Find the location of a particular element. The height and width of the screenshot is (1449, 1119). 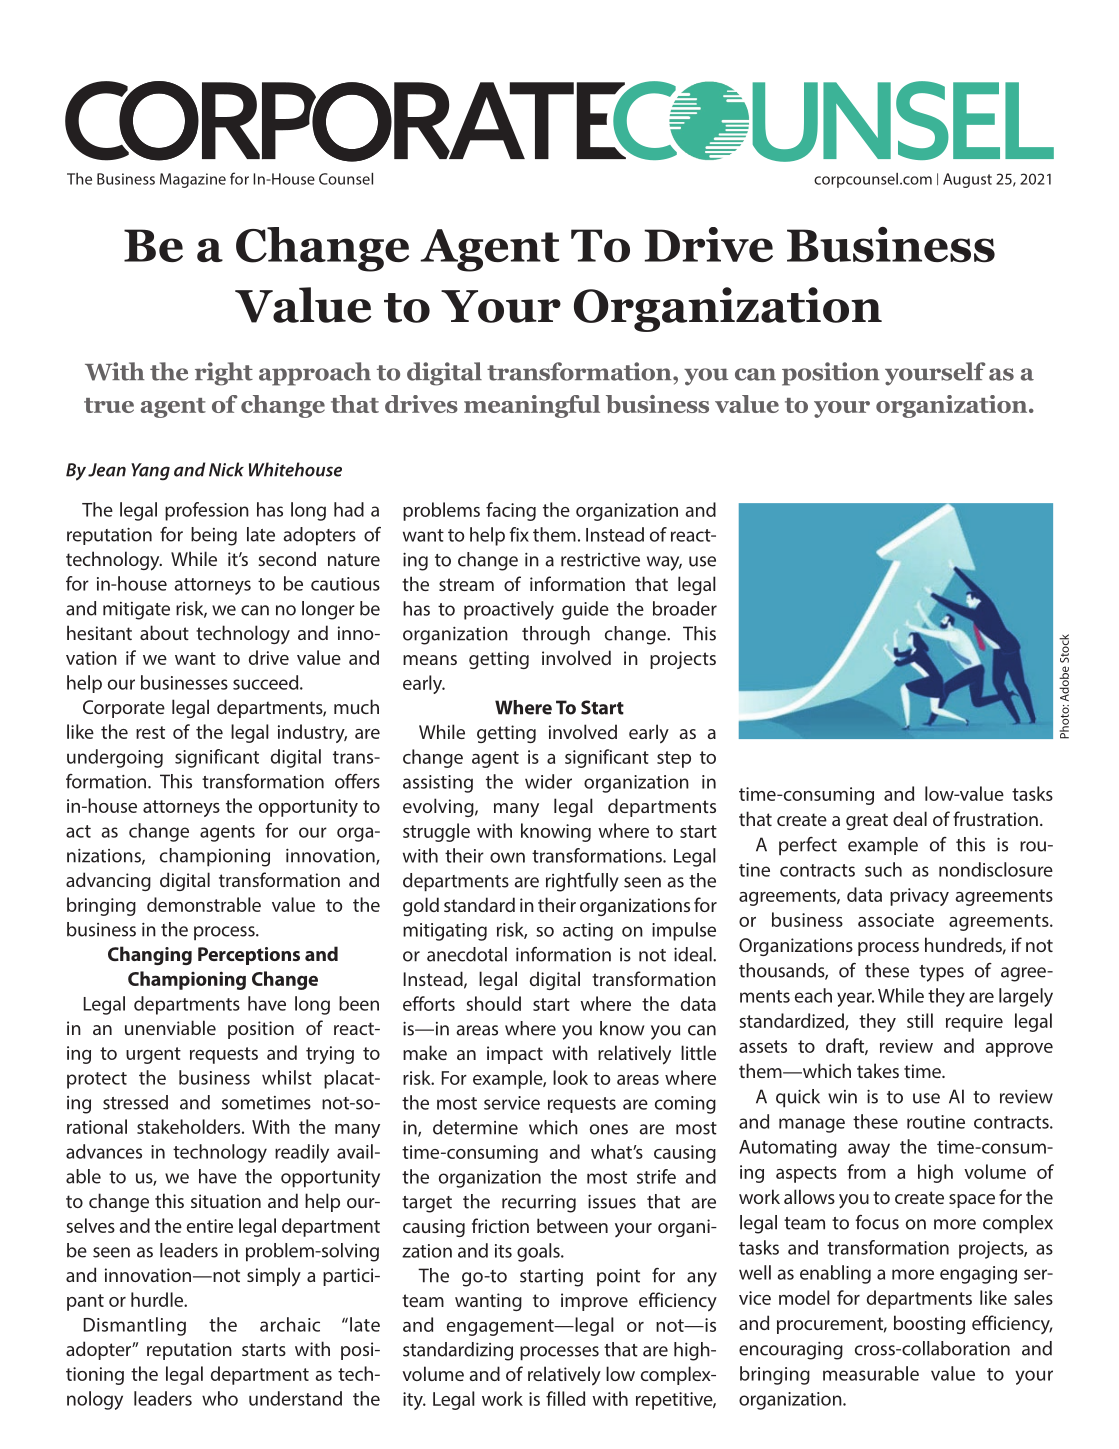

facing is located at coordinates (511, 511).
